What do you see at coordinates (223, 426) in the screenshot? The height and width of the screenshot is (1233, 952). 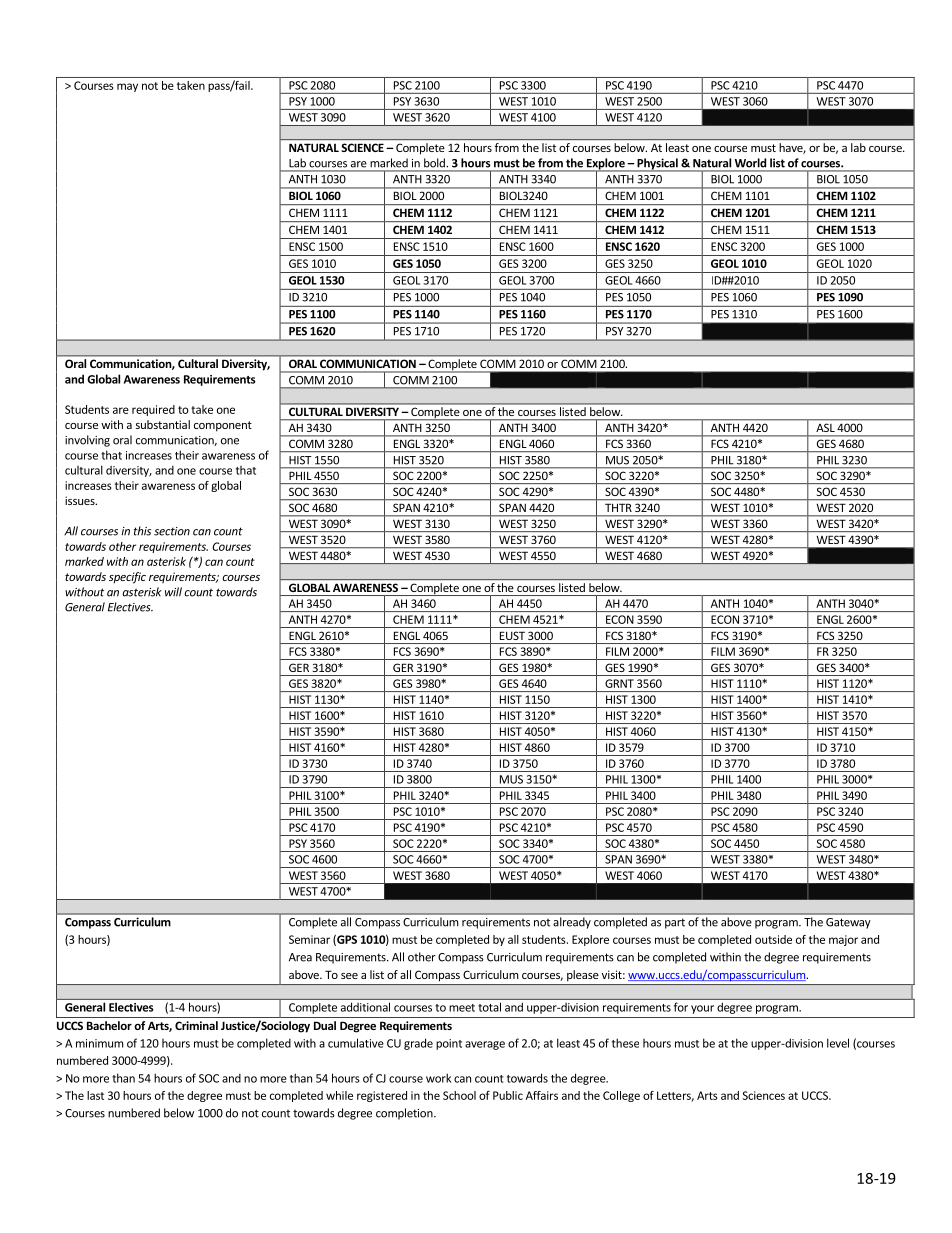 I see `component` at bounding box center [223, 426].
